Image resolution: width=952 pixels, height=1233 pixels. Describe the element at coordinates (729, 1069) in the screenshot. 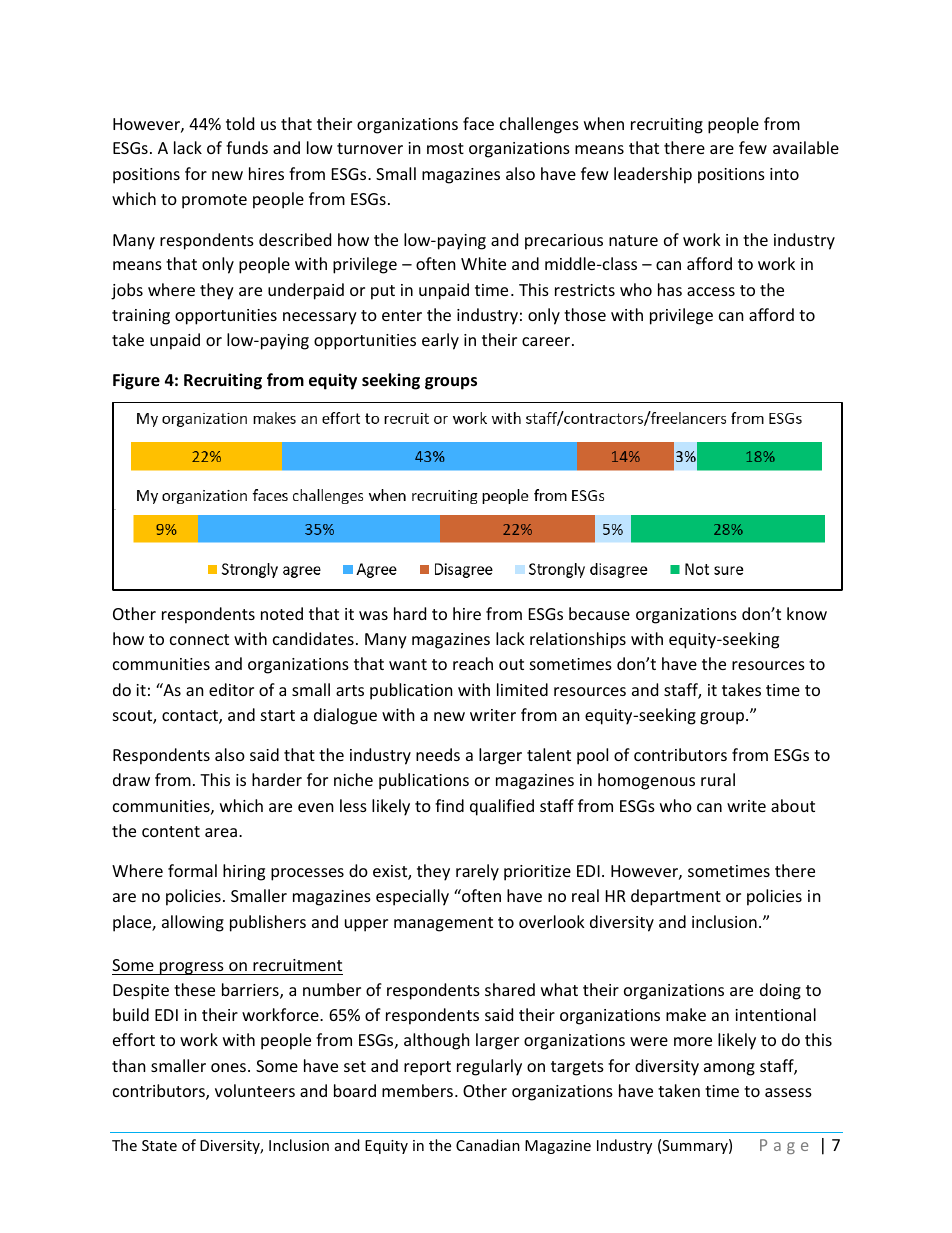

I see `among` at that location.
